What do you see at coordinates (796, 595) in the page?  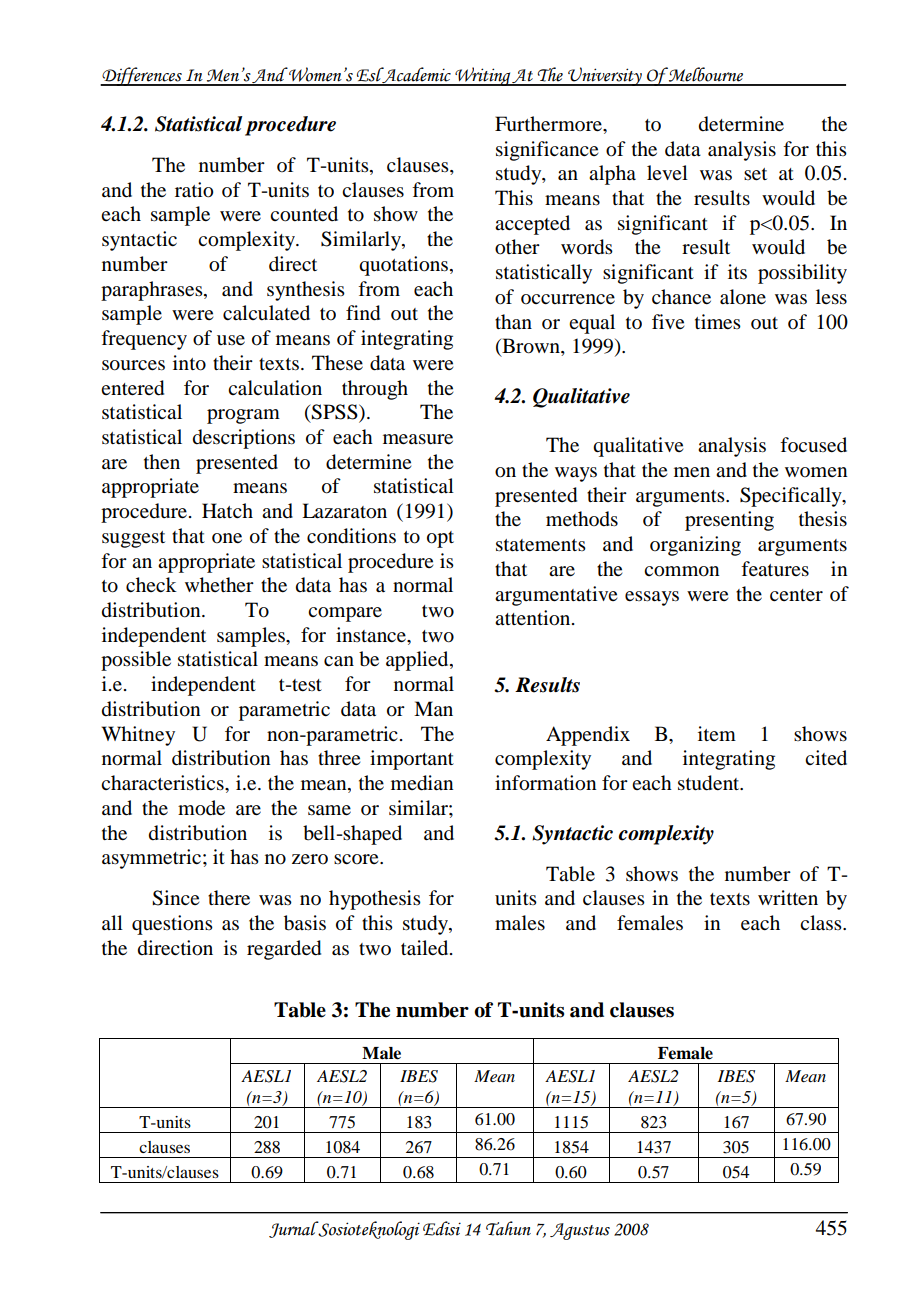 I see `center` at bounding box center [796, 595].
